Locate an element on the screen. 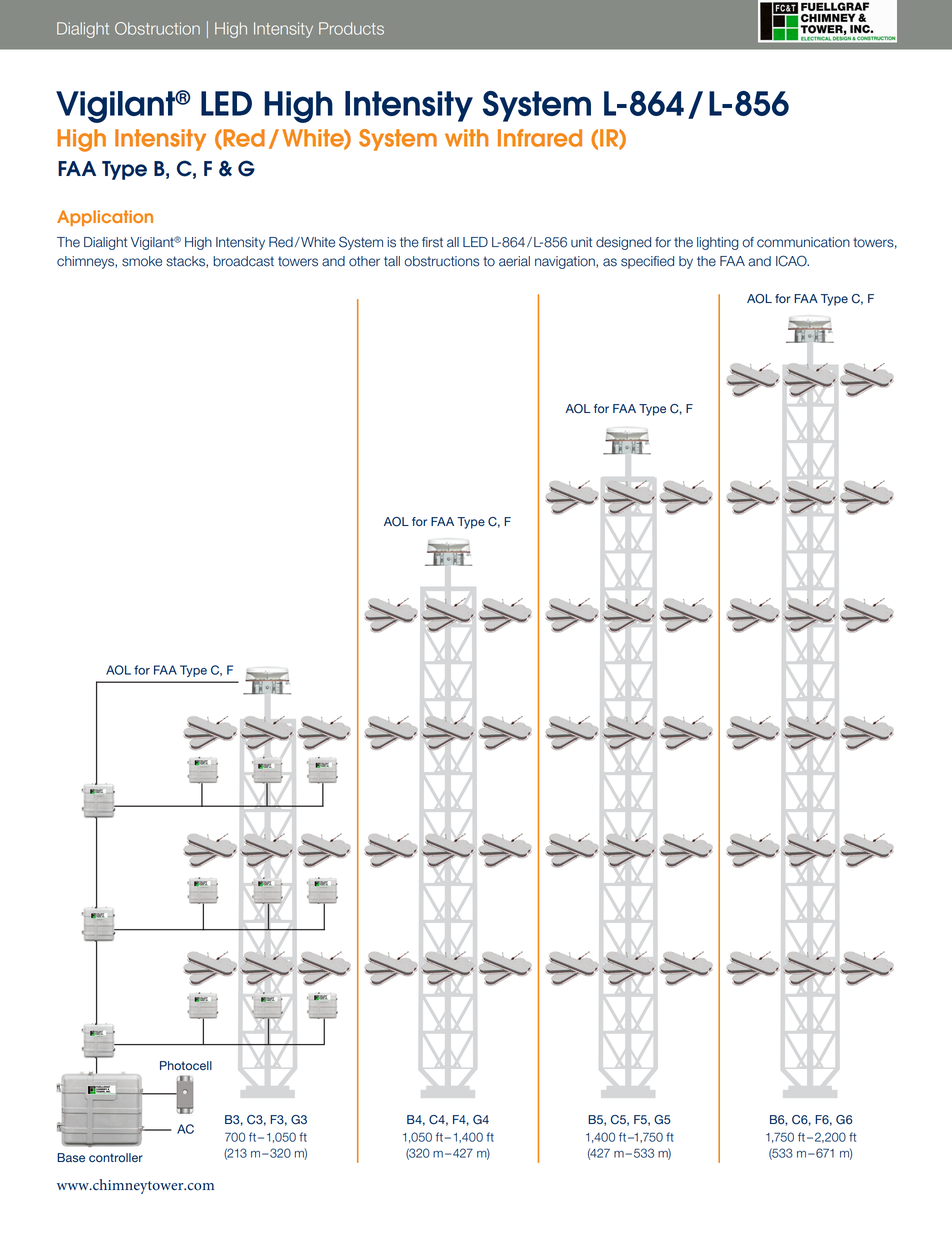 This screenshot has width=952, height=1233. Products is located at coordinates (351, 28).
